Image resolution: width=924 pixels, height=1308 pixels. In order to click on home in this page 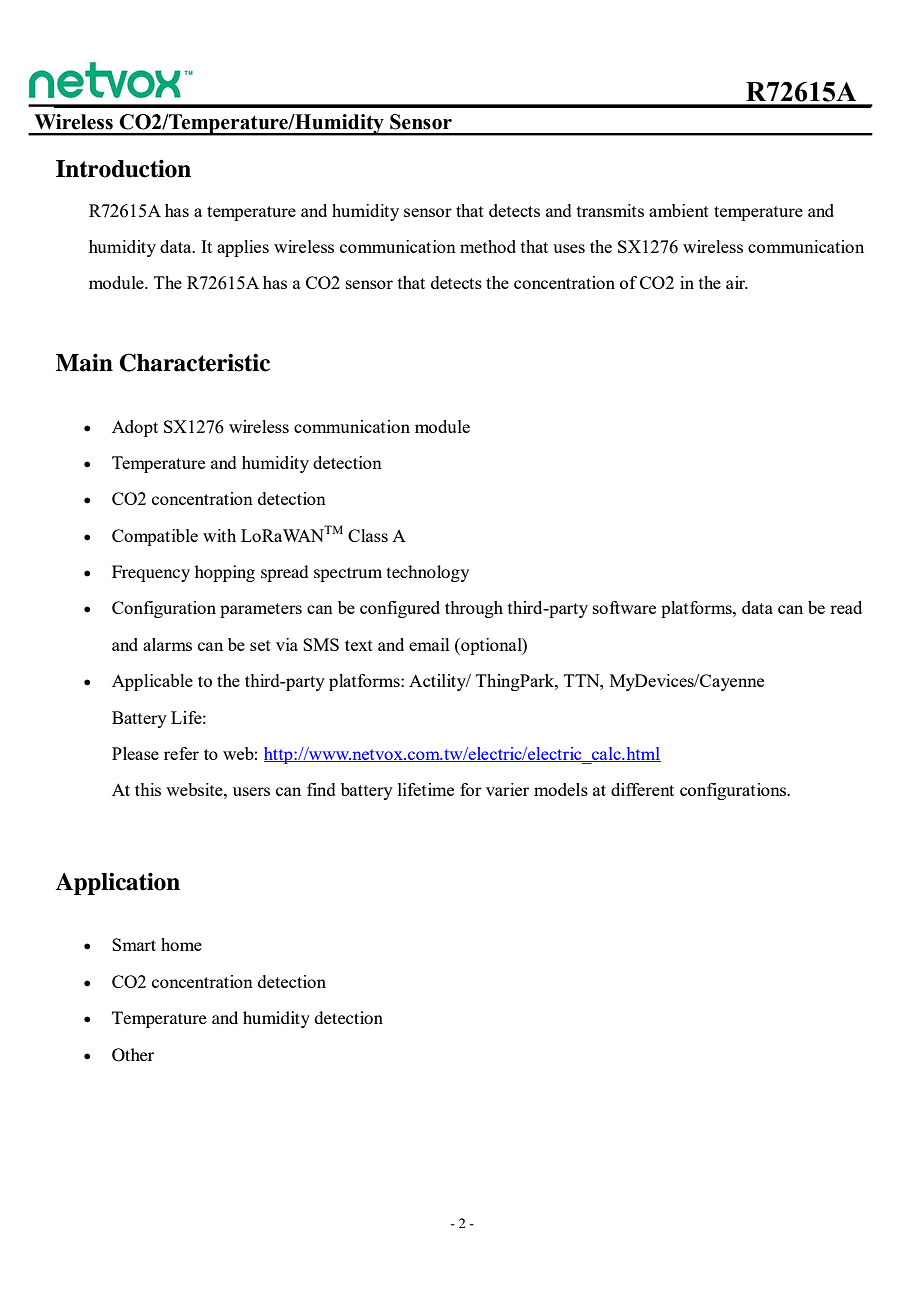, I will do `click(181, 944)`.
